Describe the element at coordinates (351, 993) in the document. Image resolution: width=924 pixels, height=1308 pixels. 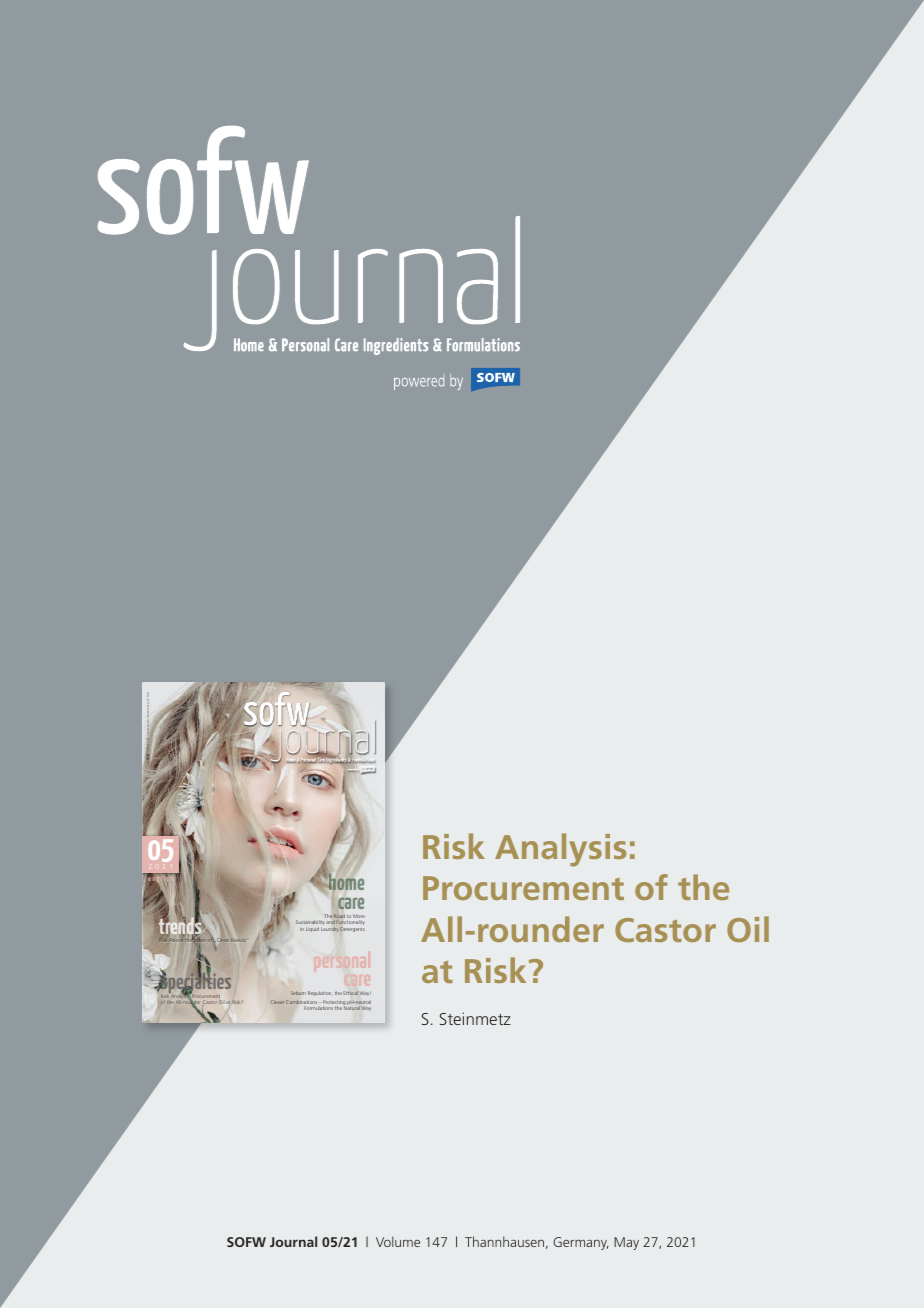
I see `Ethical` at that location.
